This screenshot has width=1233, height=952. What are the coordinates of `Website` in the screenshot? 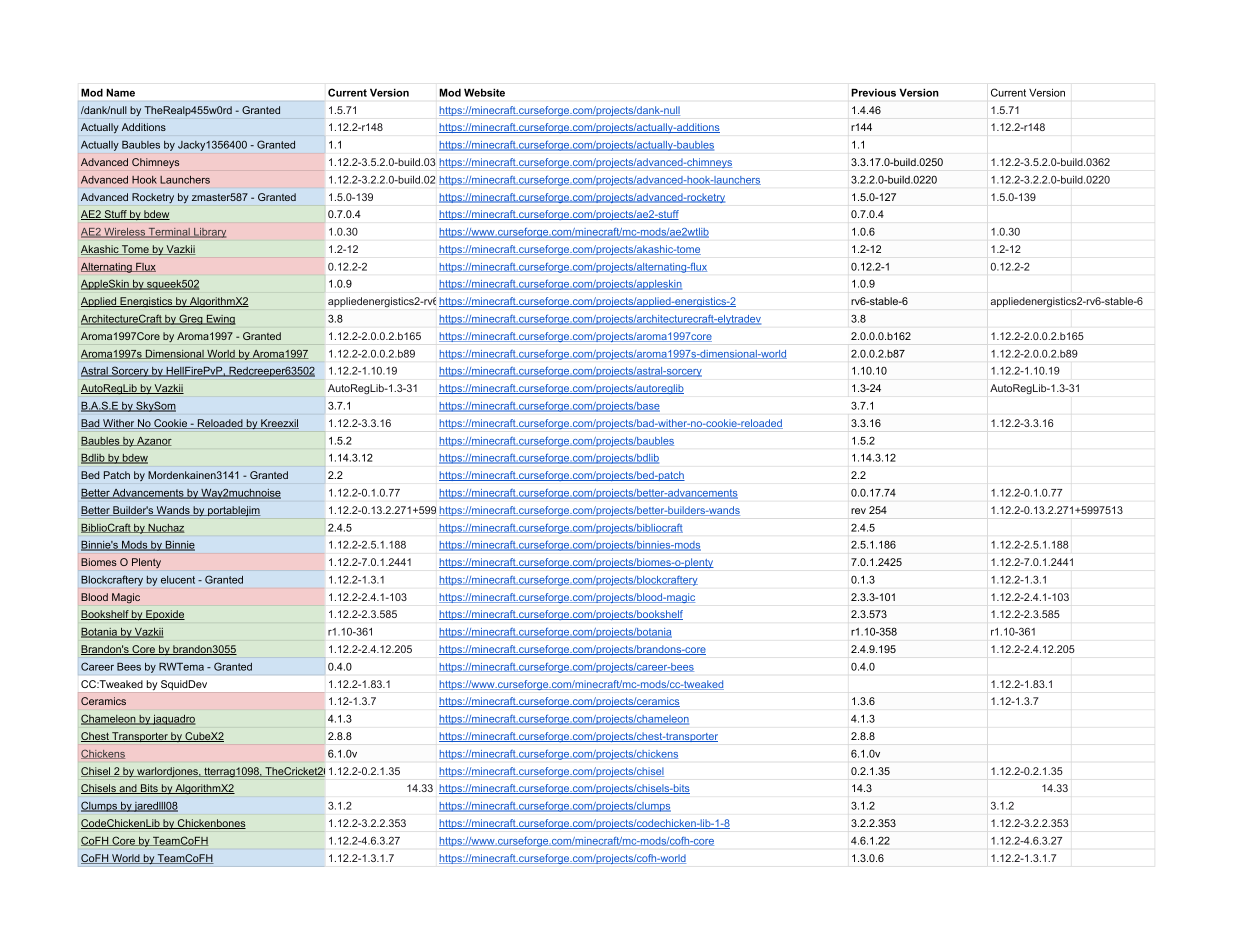 It's located at (484, 92).
